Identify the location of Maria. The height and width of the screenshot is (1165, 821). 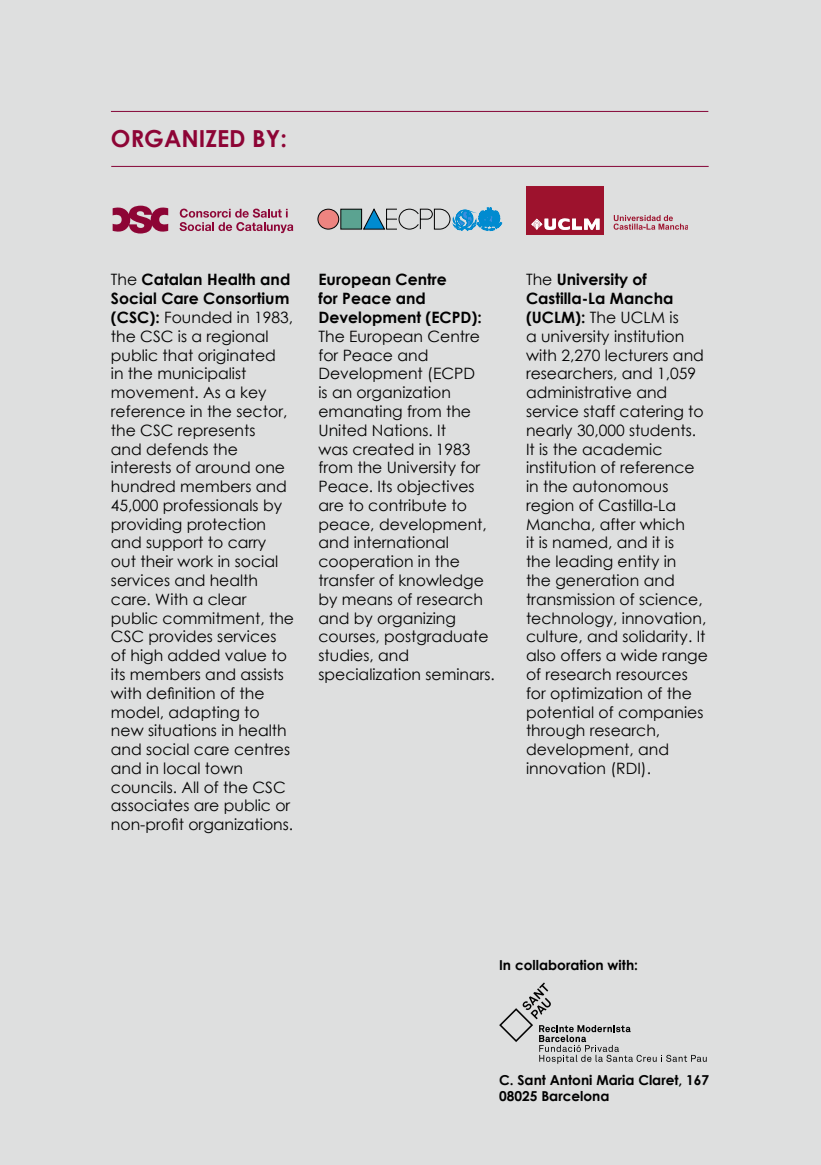
(615, 1080).
